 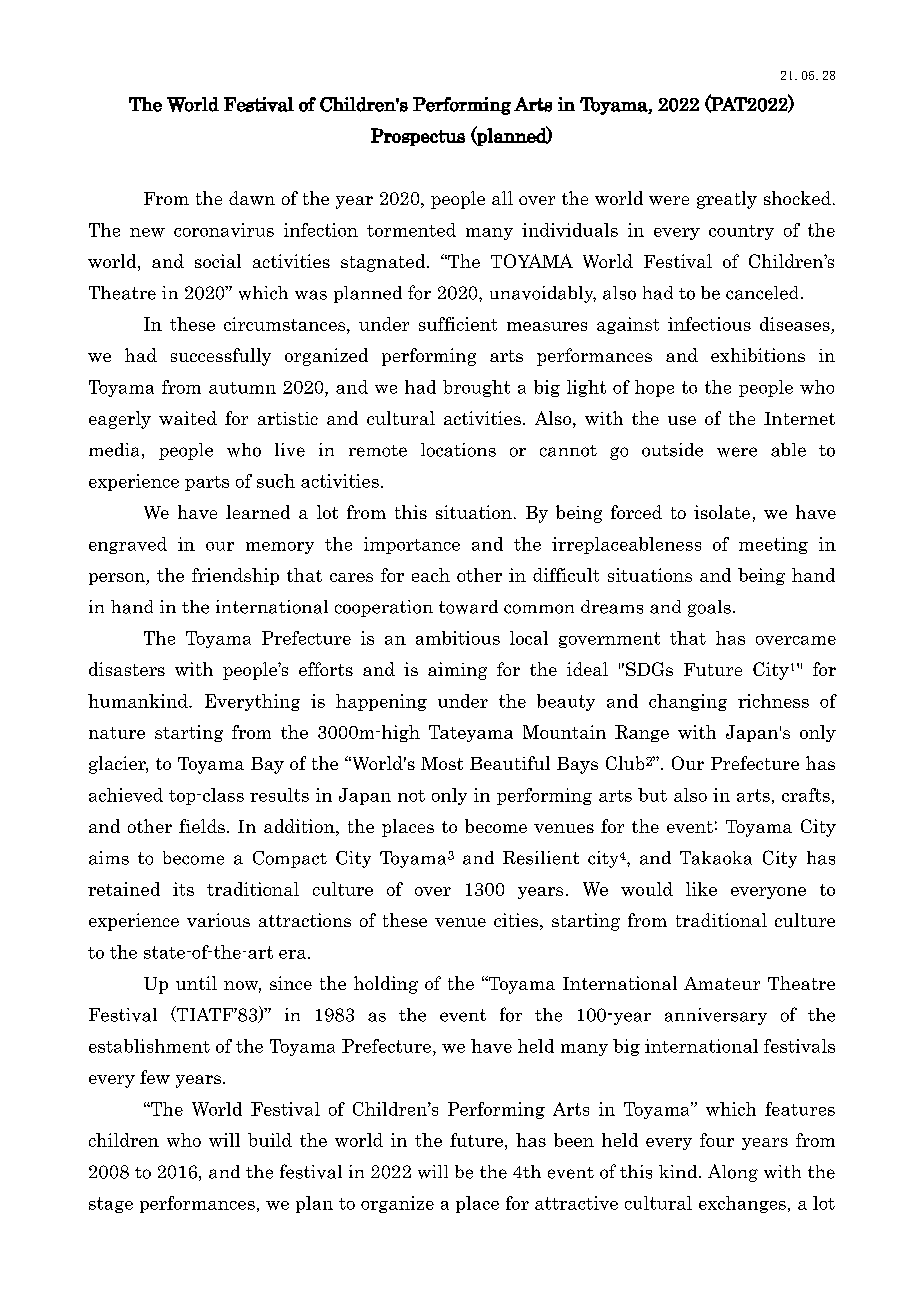 I want to click on dawn, so click(x=252, y=198).
